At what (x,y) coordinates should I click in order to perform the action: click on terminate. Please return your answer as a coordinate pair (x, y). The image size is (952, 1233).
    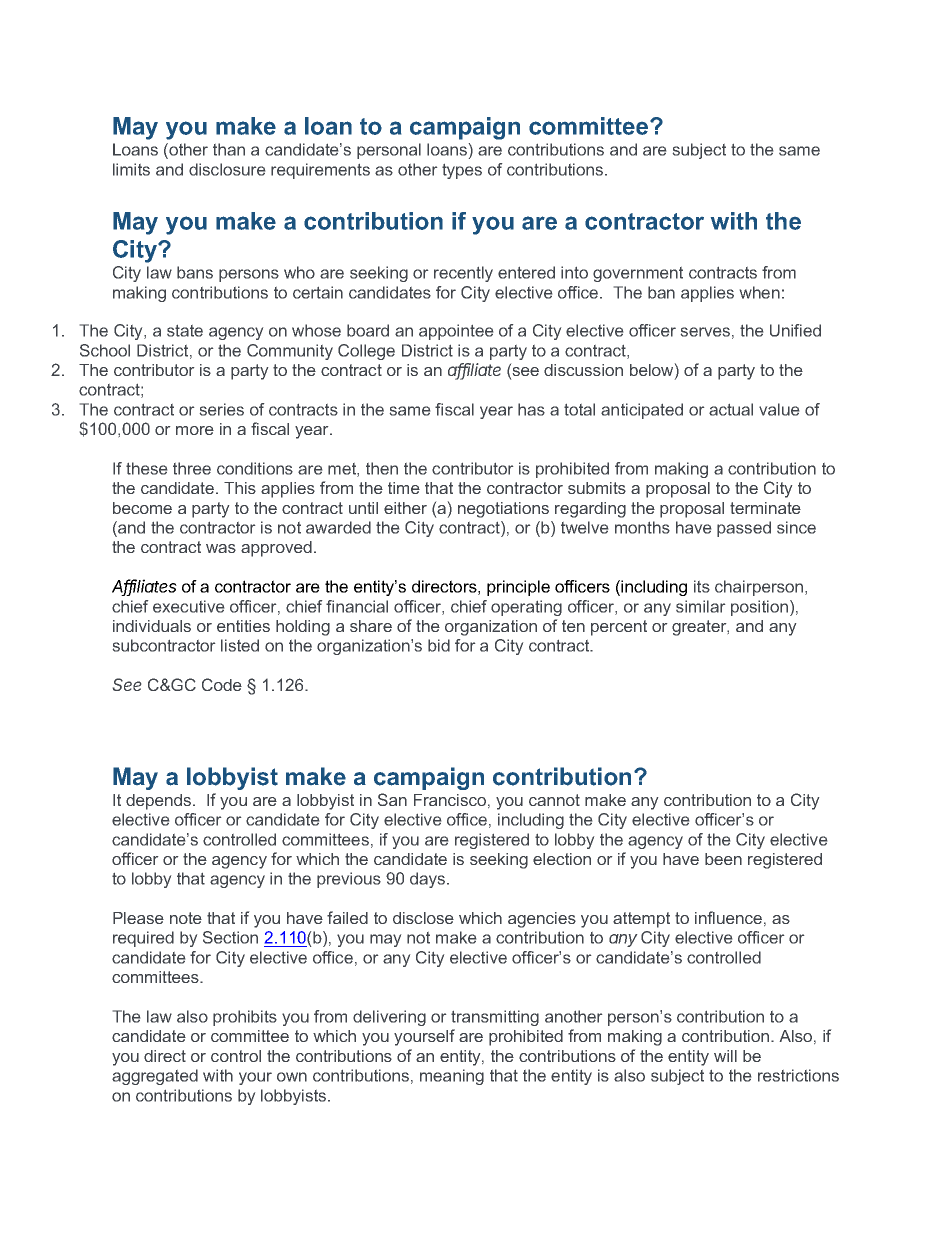
    Looking at the image, I should click on (765, 508).
